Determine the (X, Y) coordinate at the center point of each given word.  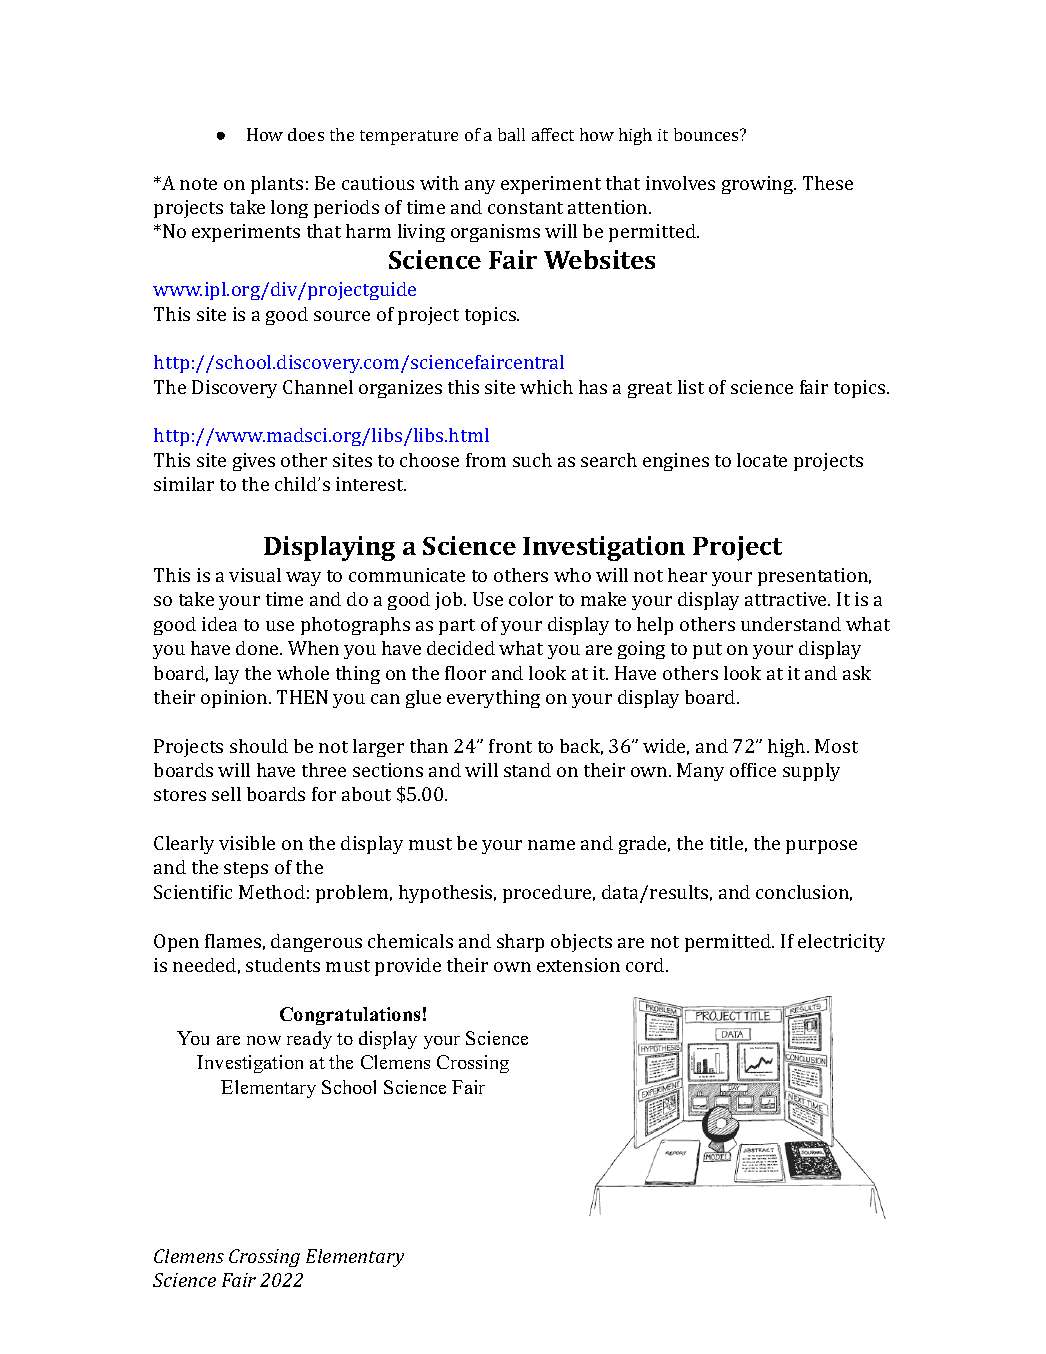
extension (578, 965)
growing (759, 185)
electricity (841, 943)
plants (277, 185)
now (264, 1040)
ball (511, 134)
